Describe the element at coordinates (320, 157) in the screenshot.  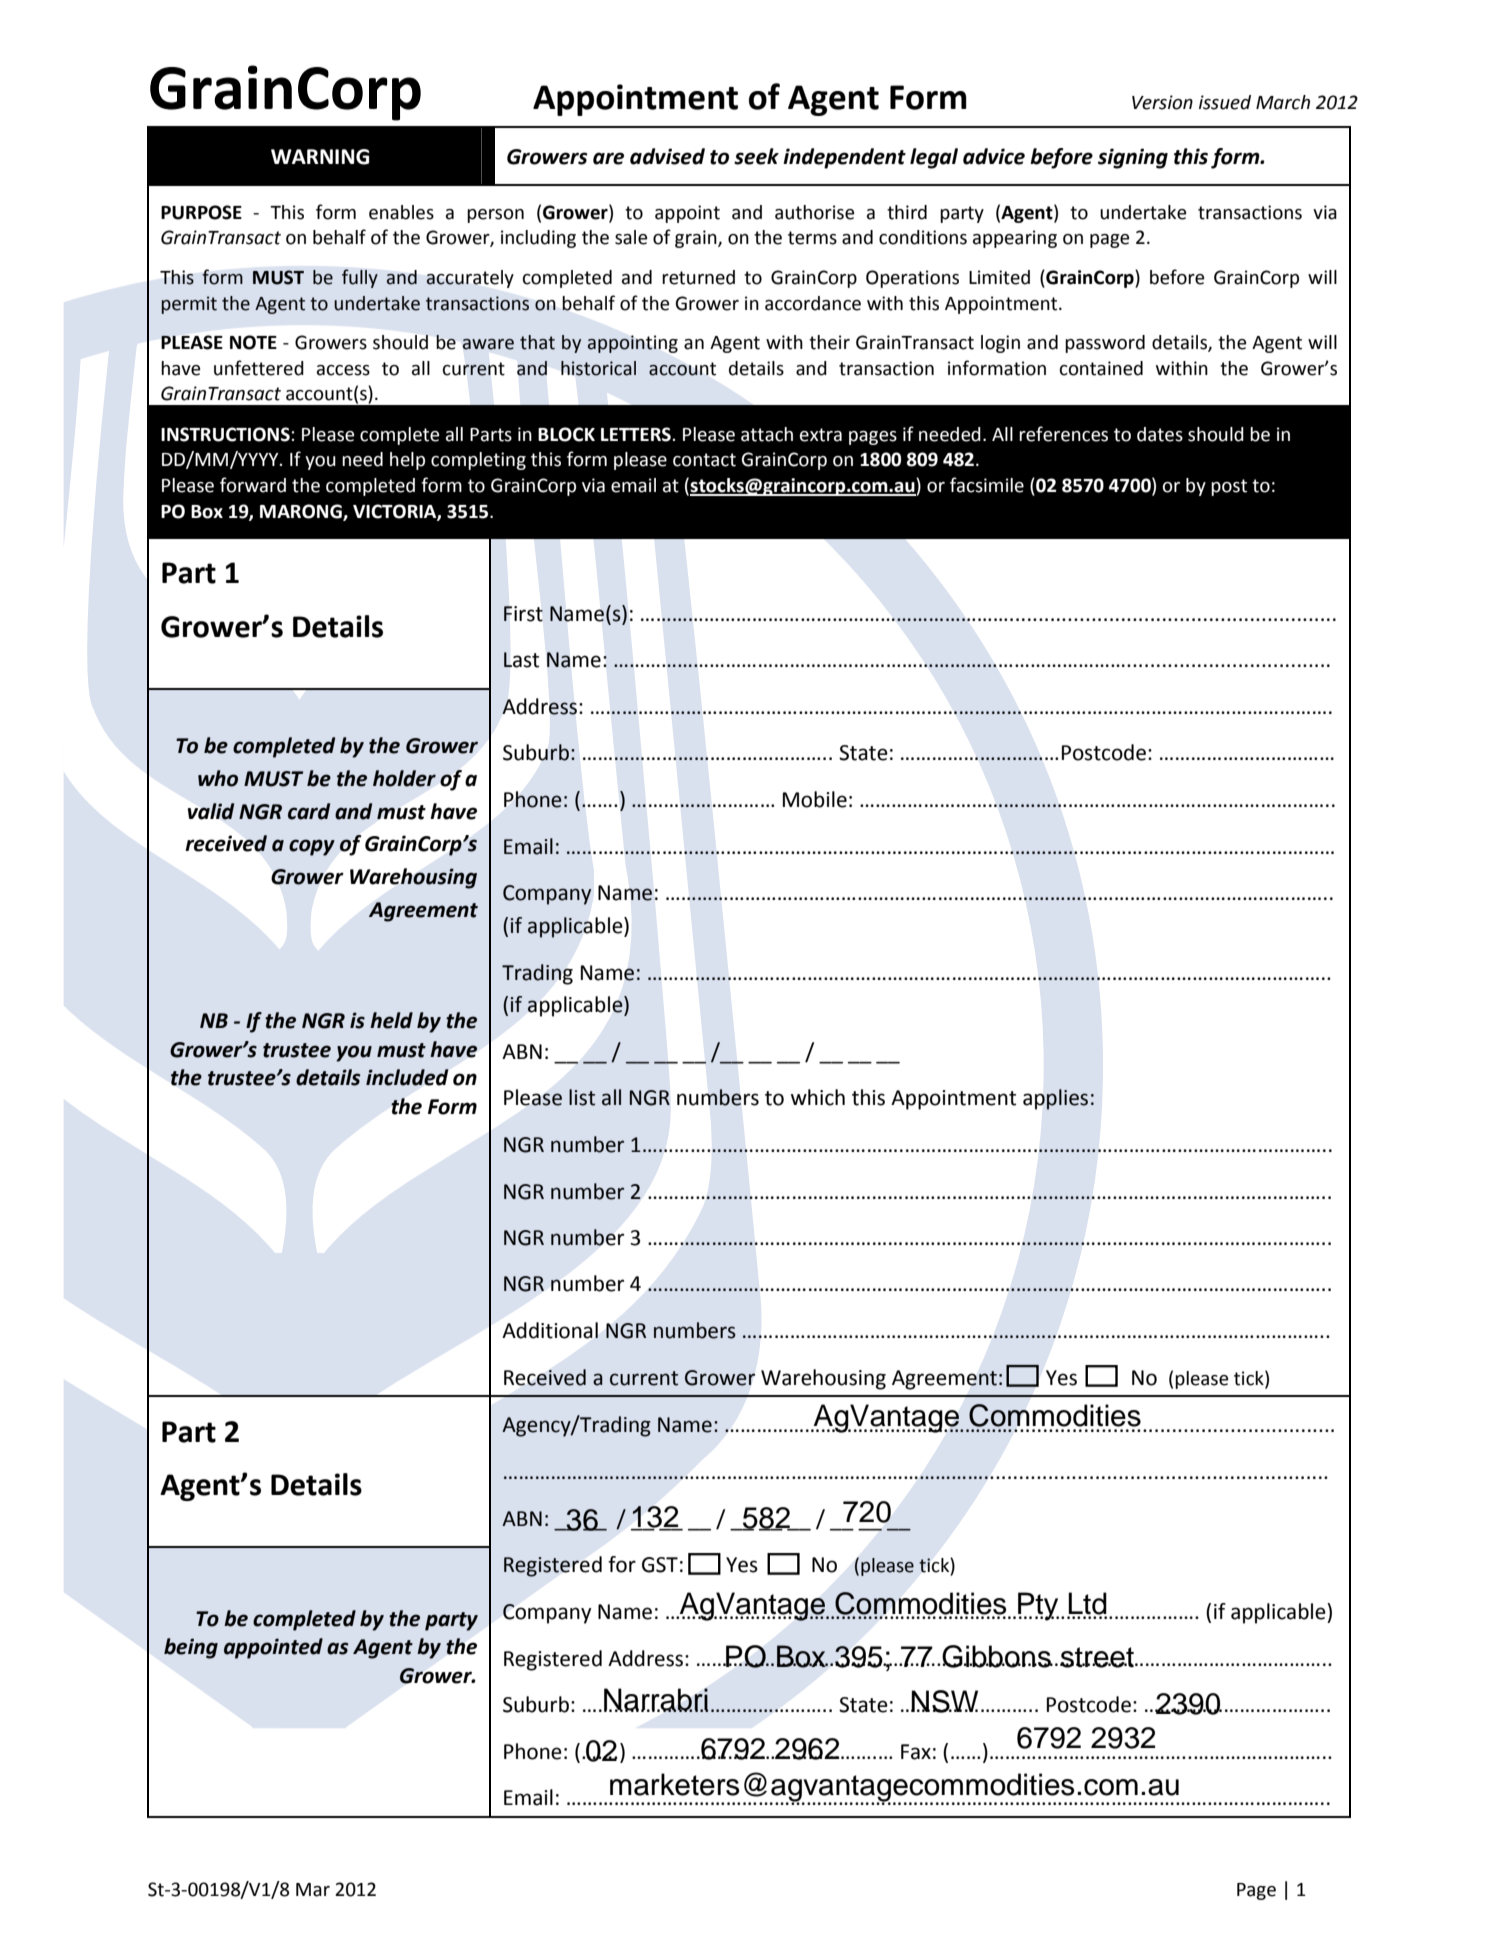
I see `WARNING` at that location.
